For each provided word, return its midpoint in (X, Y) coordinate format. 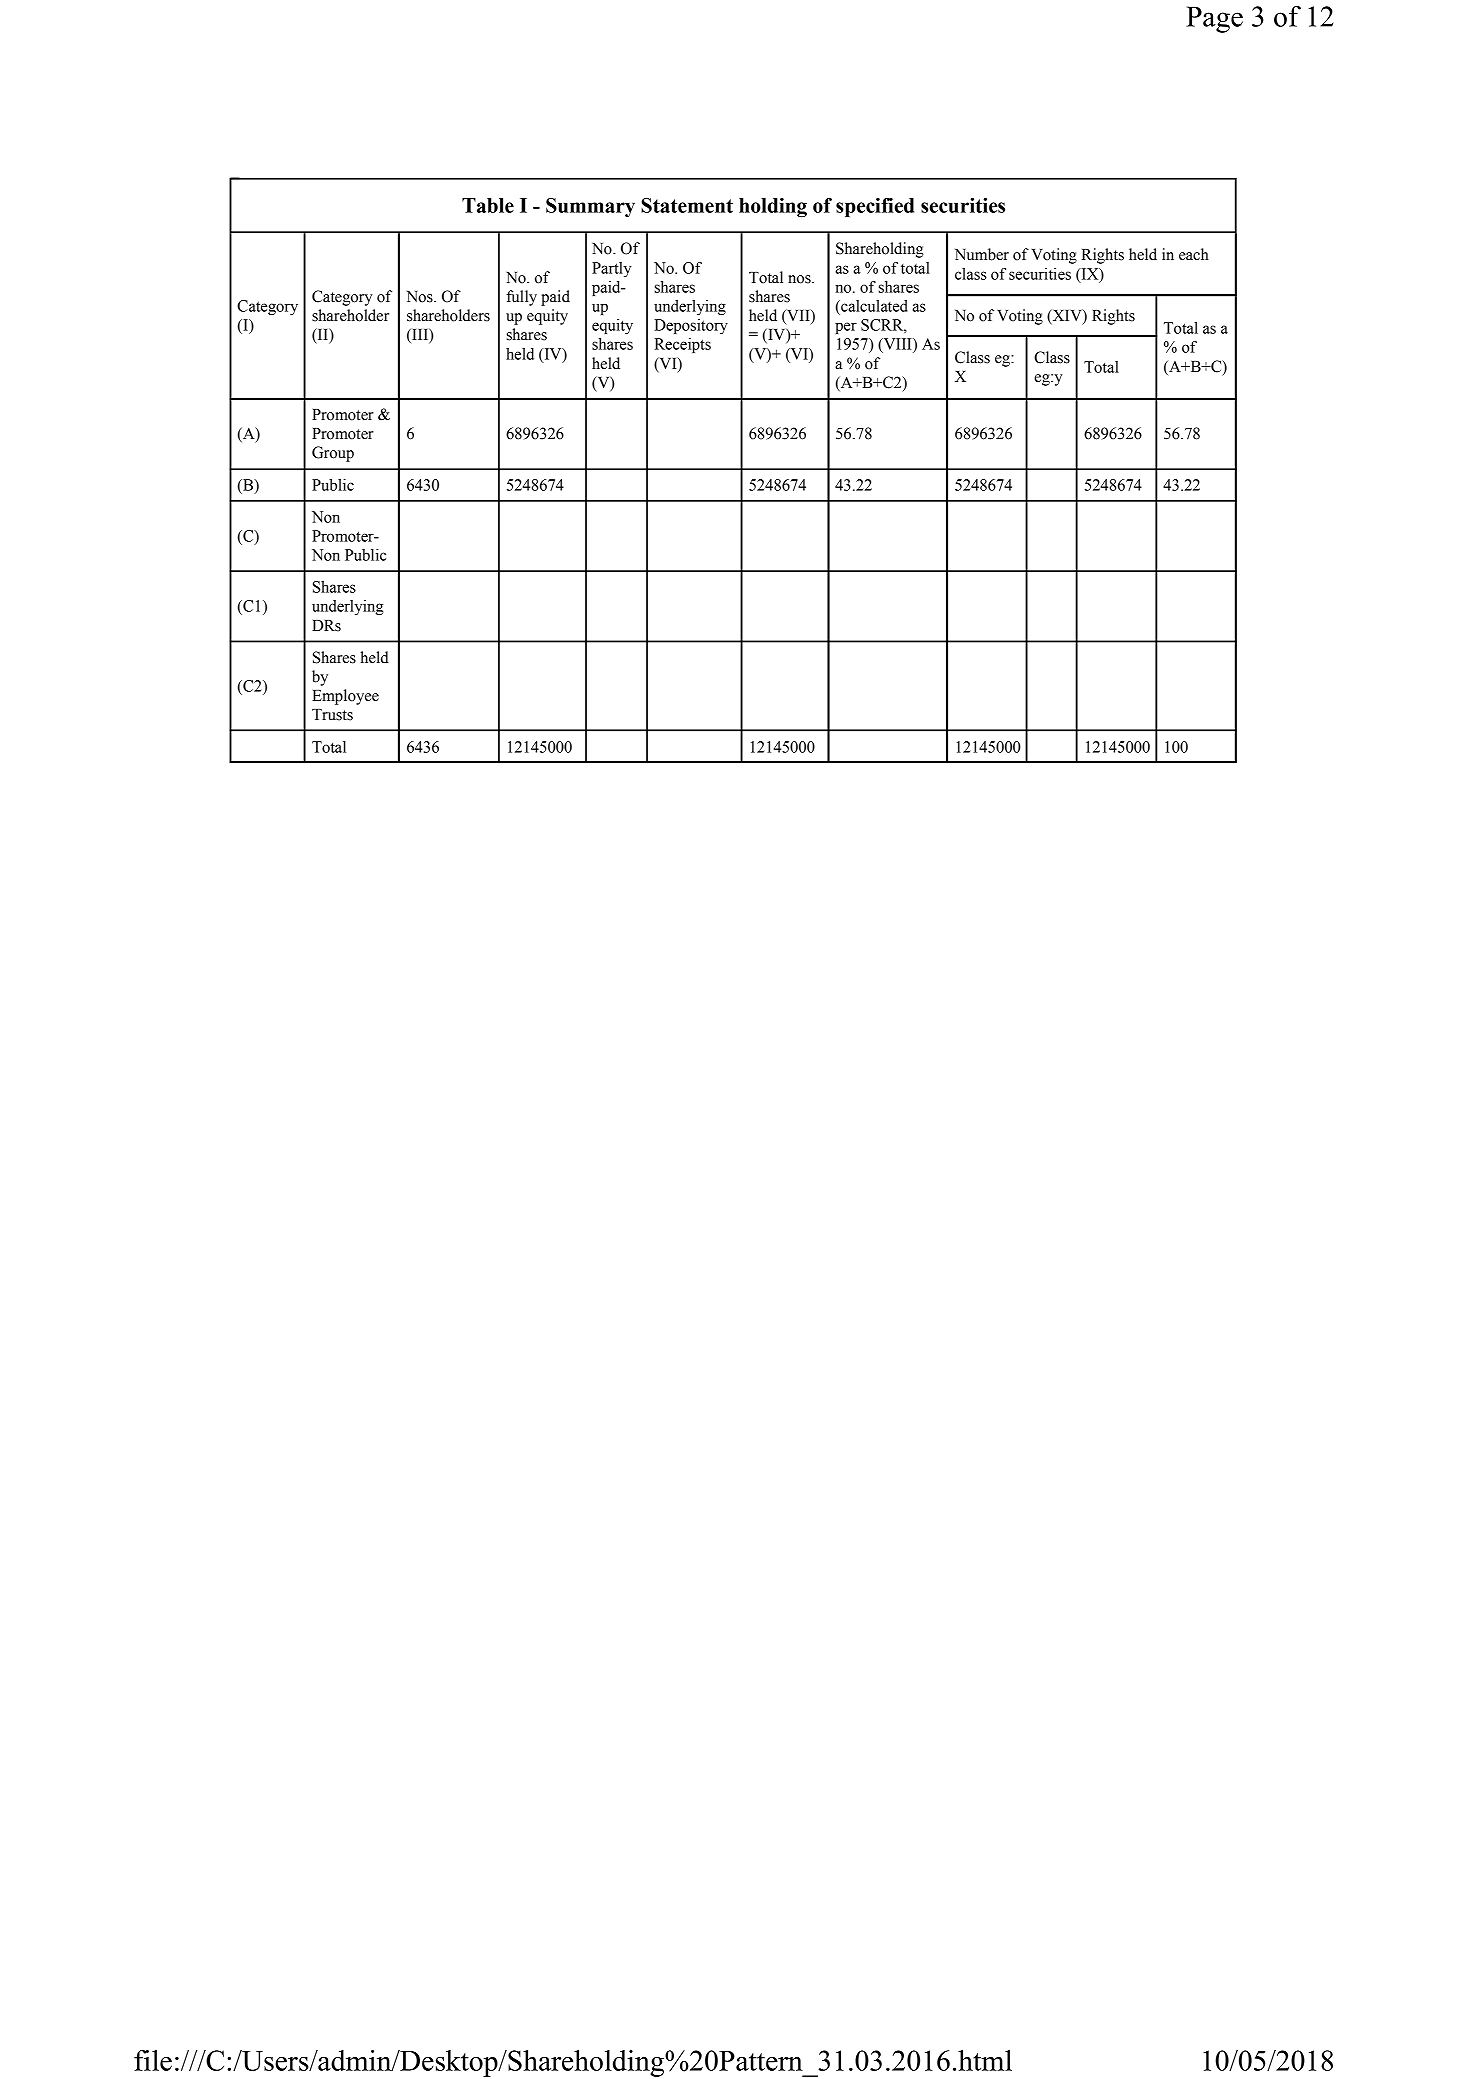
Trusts (332, 715)
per (846, 328)
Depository (691, 326)
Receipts (682, 345)
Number (982, 254)
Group (333, 454)
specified (875, 207)
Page (1214, 19)
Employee (345, 697)
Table (488, 205)
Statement (687, 205)
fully (521, 298)
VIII (897, 345)
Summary (590, 207)
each (1194, 254)
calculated (873, 306)
